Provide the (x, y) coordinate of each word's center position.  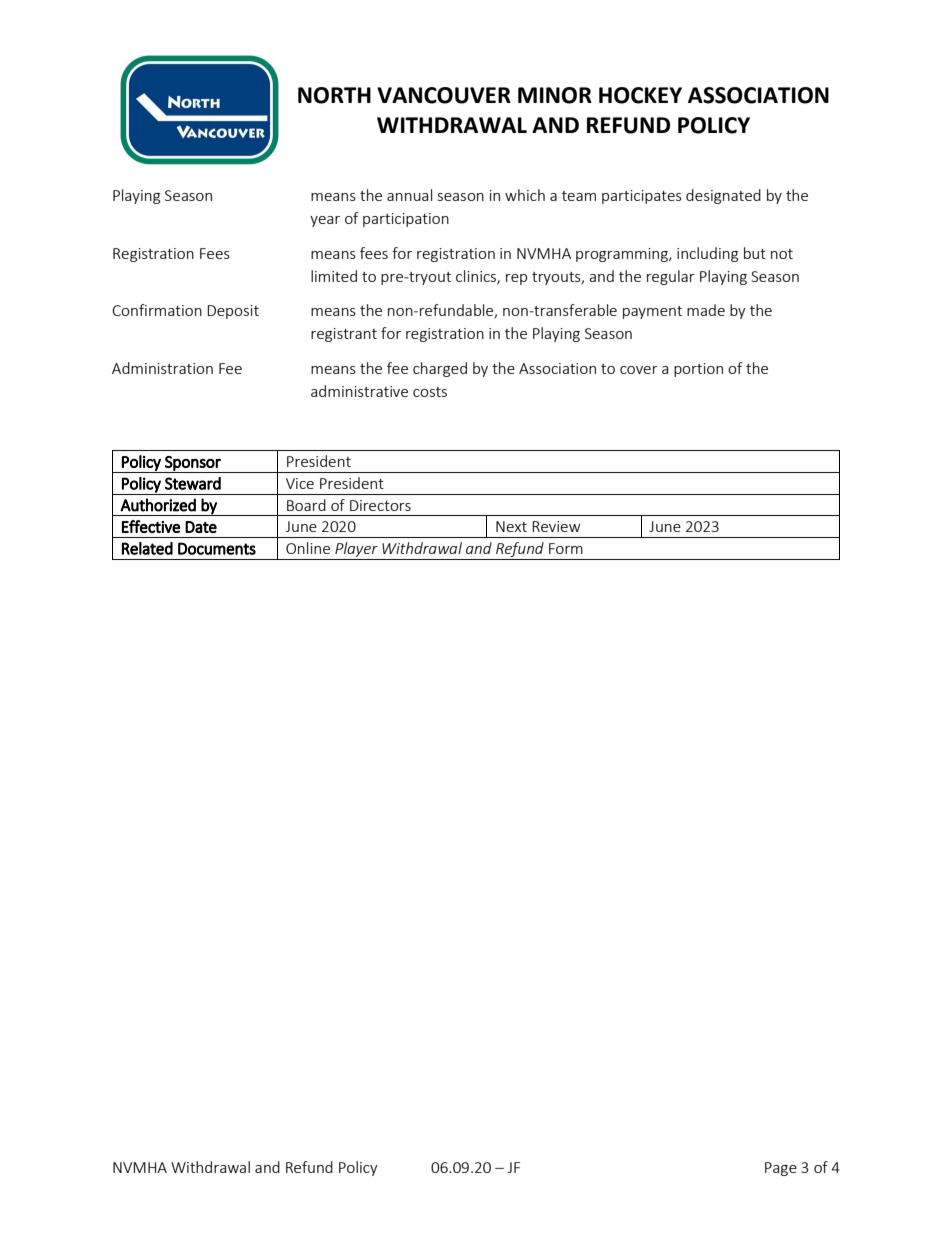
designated (723, 196)
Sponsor (193, 464)
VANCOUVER (444, 95)
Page (781, 1169)
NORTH (334, 95)
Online (308, 548)
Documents (217, 548)
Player (356, 551)
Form (566, 548)
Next (511, 526)
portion (698, 370)
